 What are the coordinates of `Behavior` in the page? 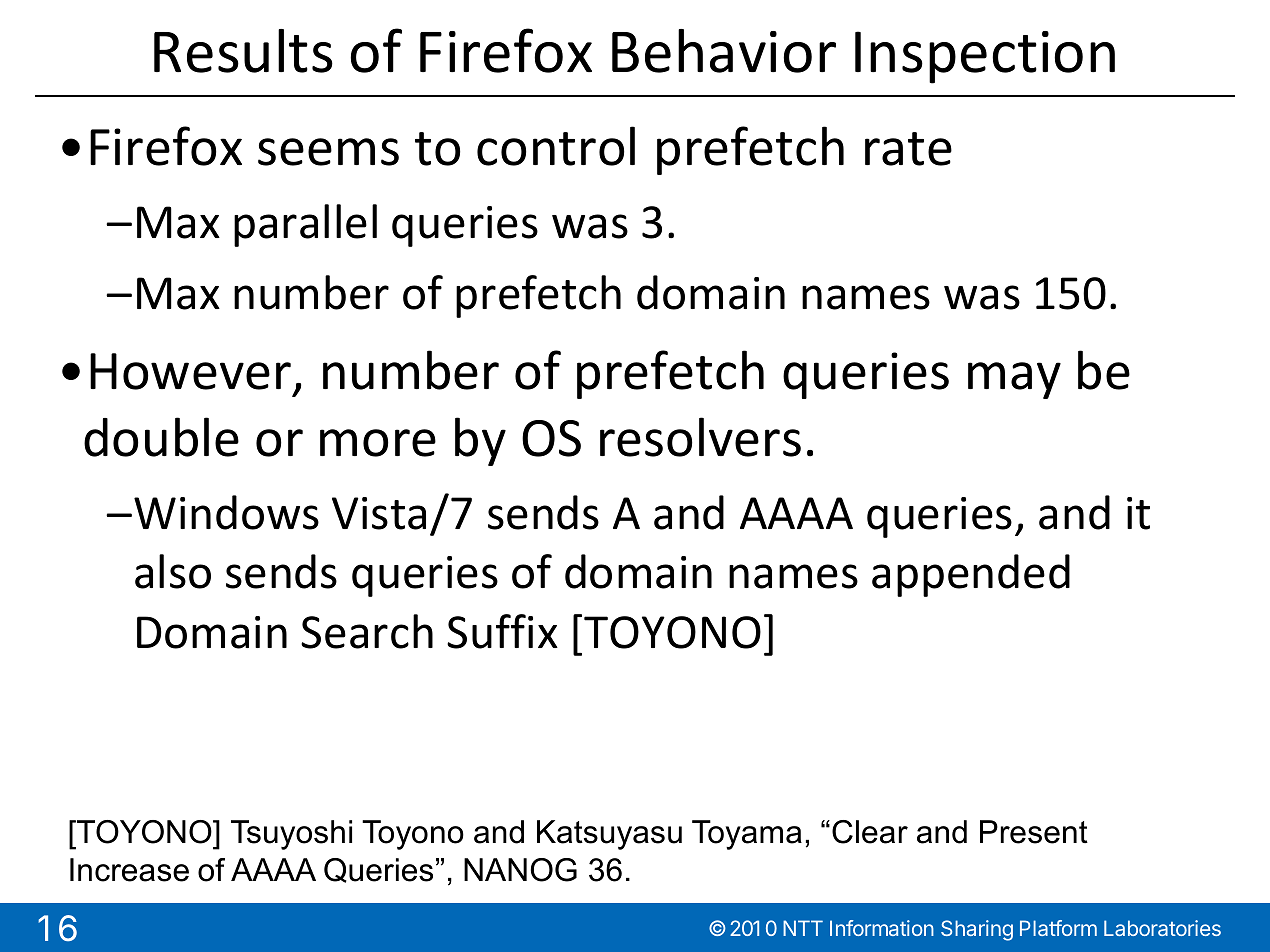 It's located at (724, 51).
